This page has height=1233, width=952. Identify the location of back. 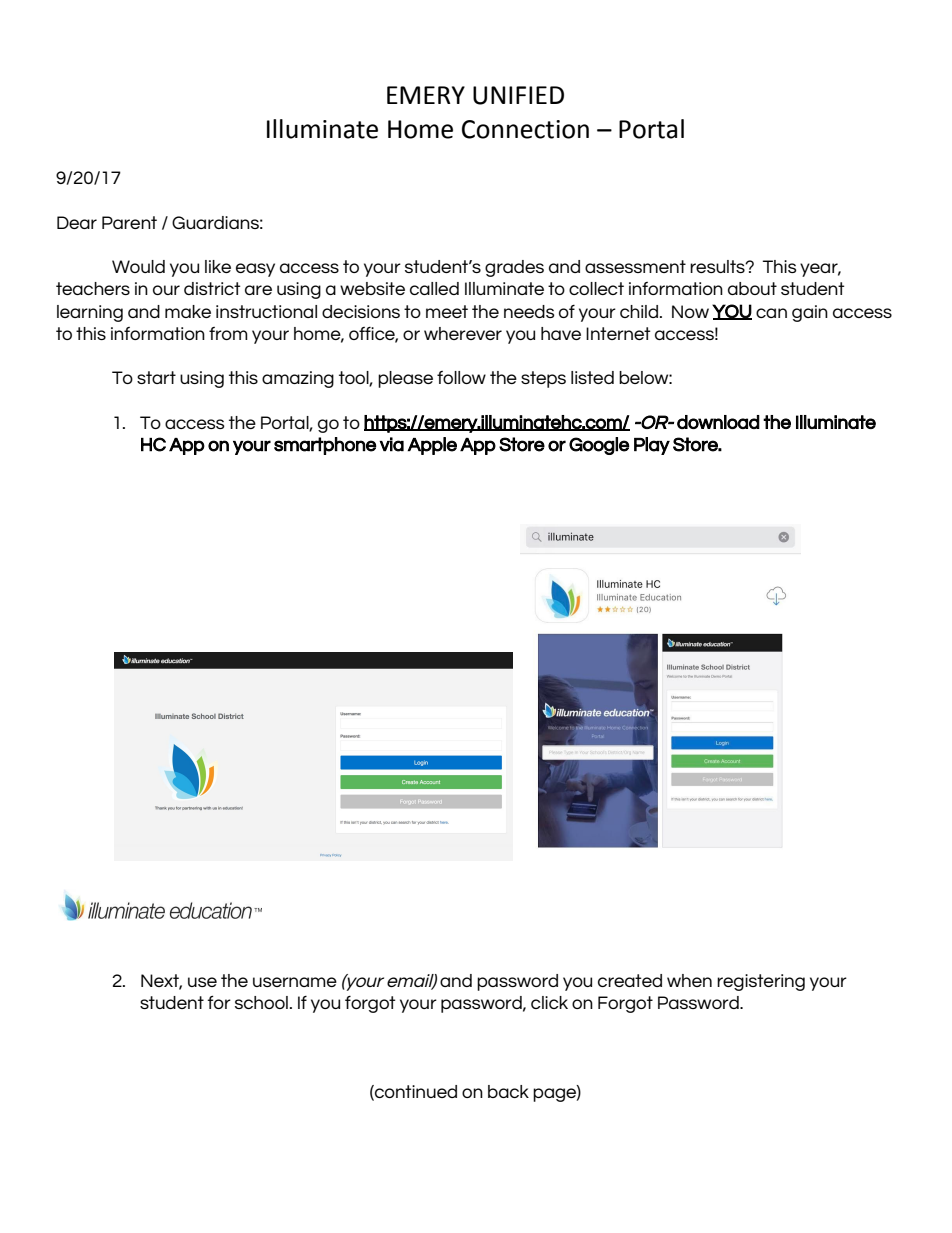
(508, 1091).
